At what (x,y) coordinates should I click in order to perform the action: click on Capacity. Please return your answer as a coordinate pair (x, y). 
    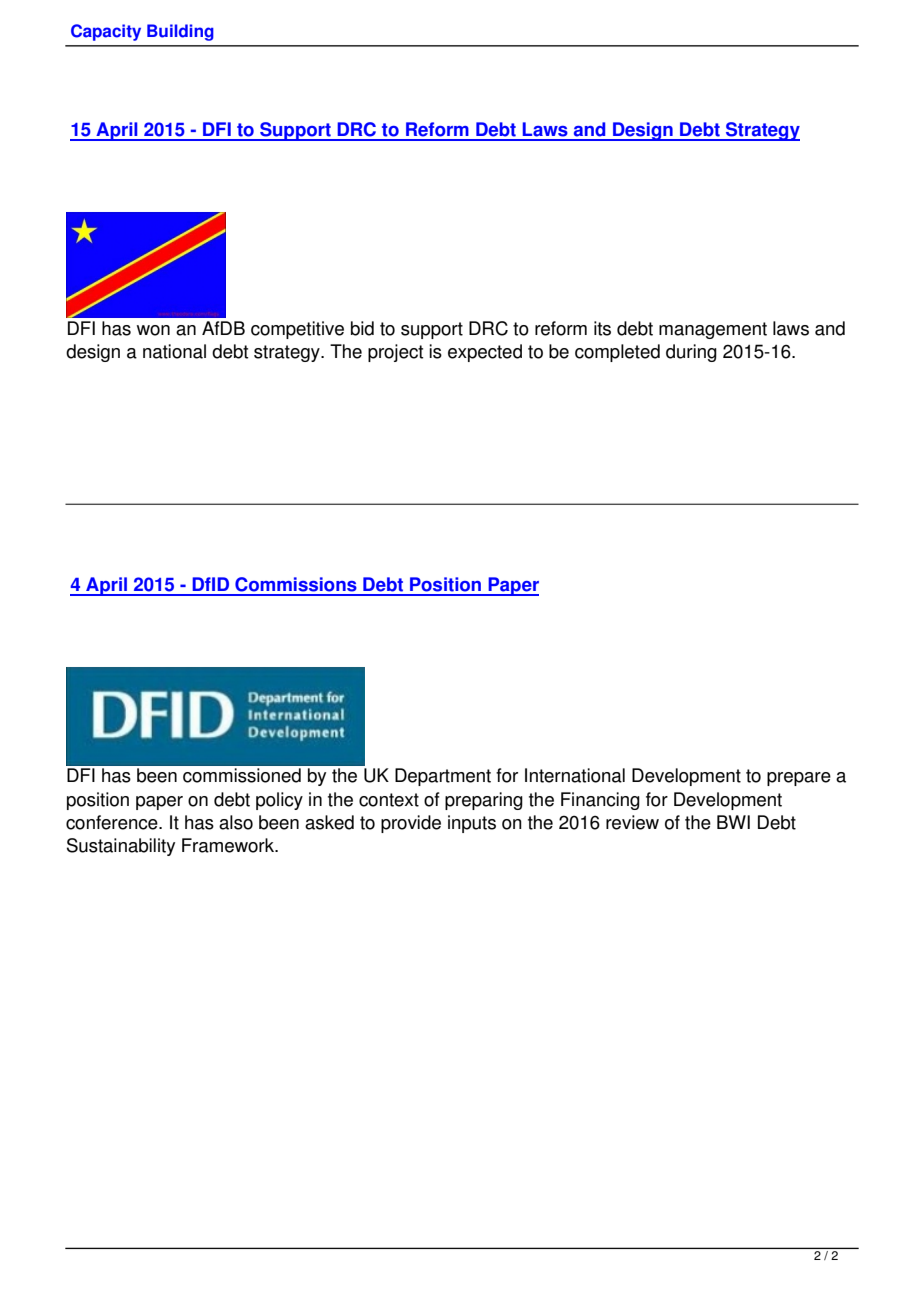
    Looking at the image, I should click on (106, 32).
